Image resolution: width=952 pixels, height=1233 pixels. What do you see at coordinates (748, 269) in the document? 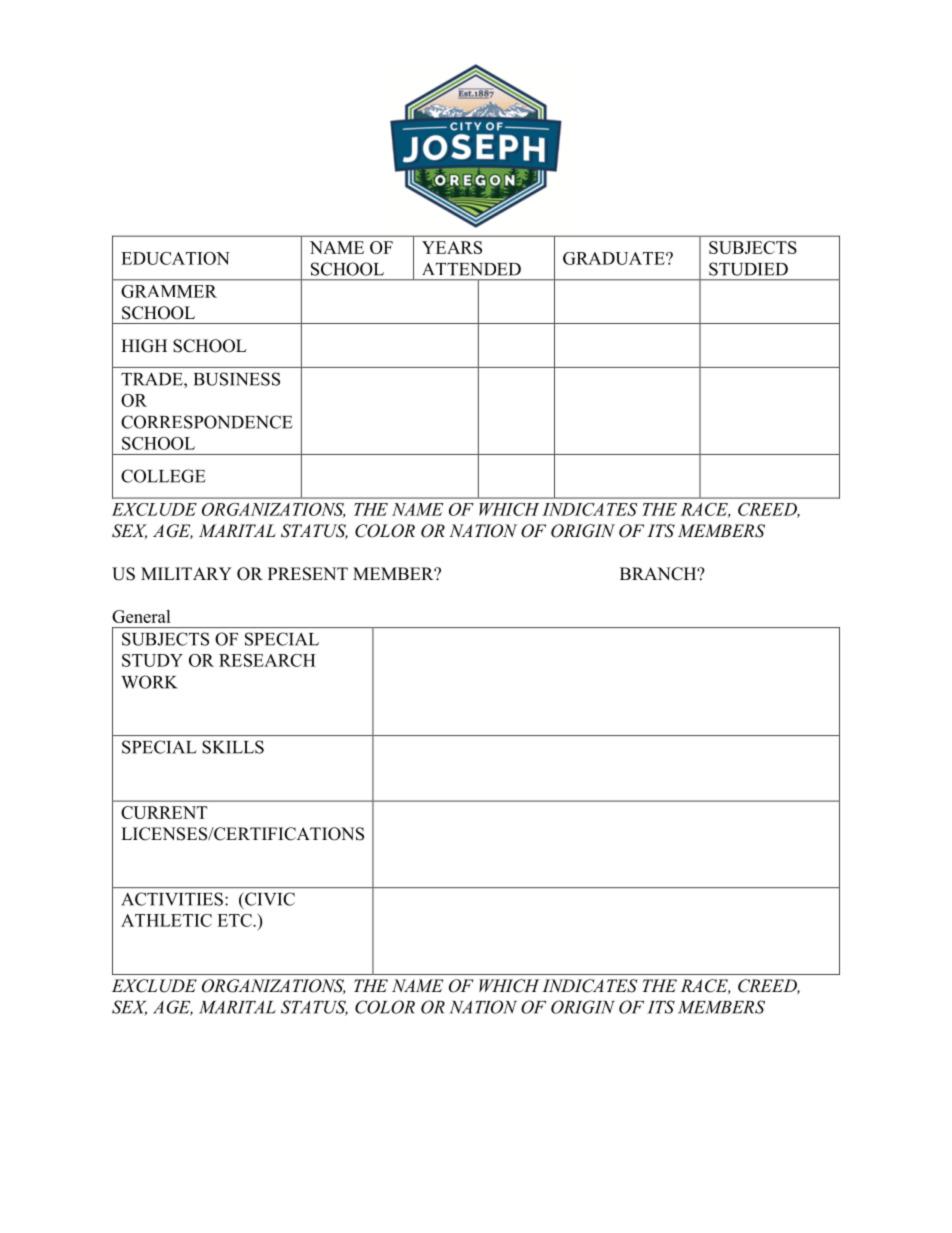
I see `STUDIED` at bounding box center [748, 269].
